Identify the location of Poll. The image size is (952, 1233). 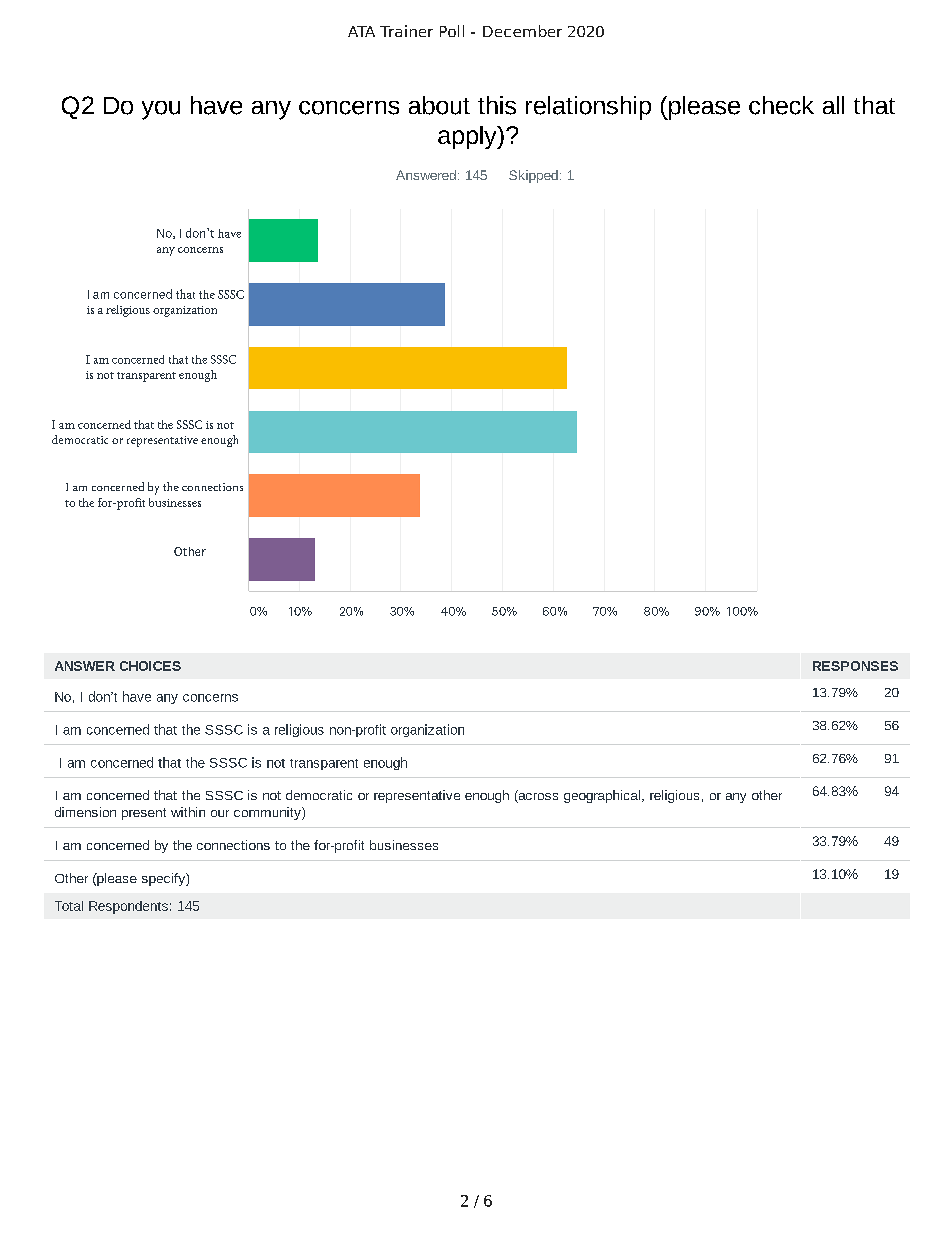
(452, 31).
